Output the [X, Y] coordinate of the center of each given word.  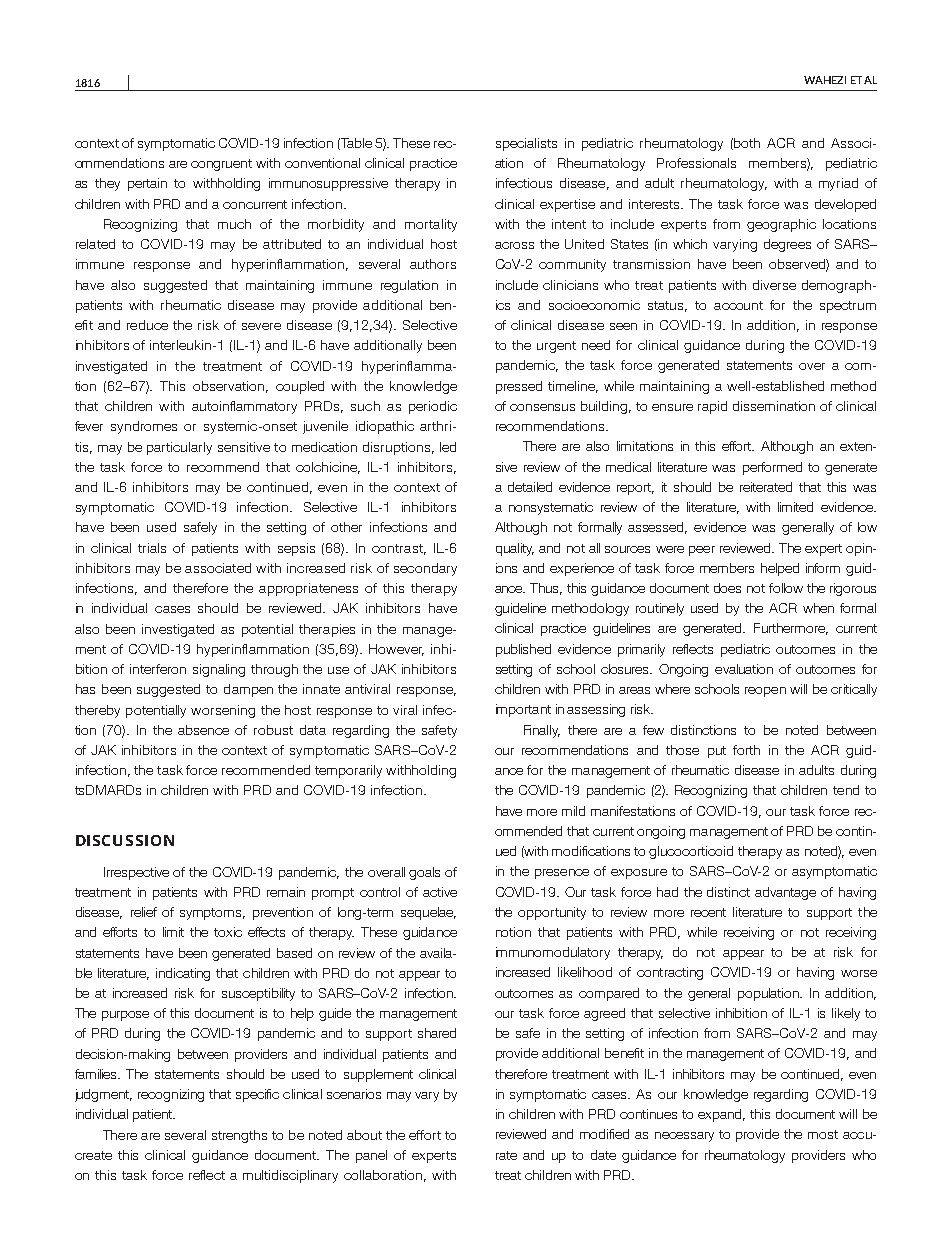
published [523, 650]
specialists [526, 144]
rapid [712, 407]
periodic [433, 407]
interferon [158, 669]
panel [371, 1156]
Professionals [696, 163]
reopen [765, 692]
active [440, 892]
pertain [147, 184]
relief [144, 912]
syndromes [144, 427]
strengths [239, 1136]
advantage [785, 893]
